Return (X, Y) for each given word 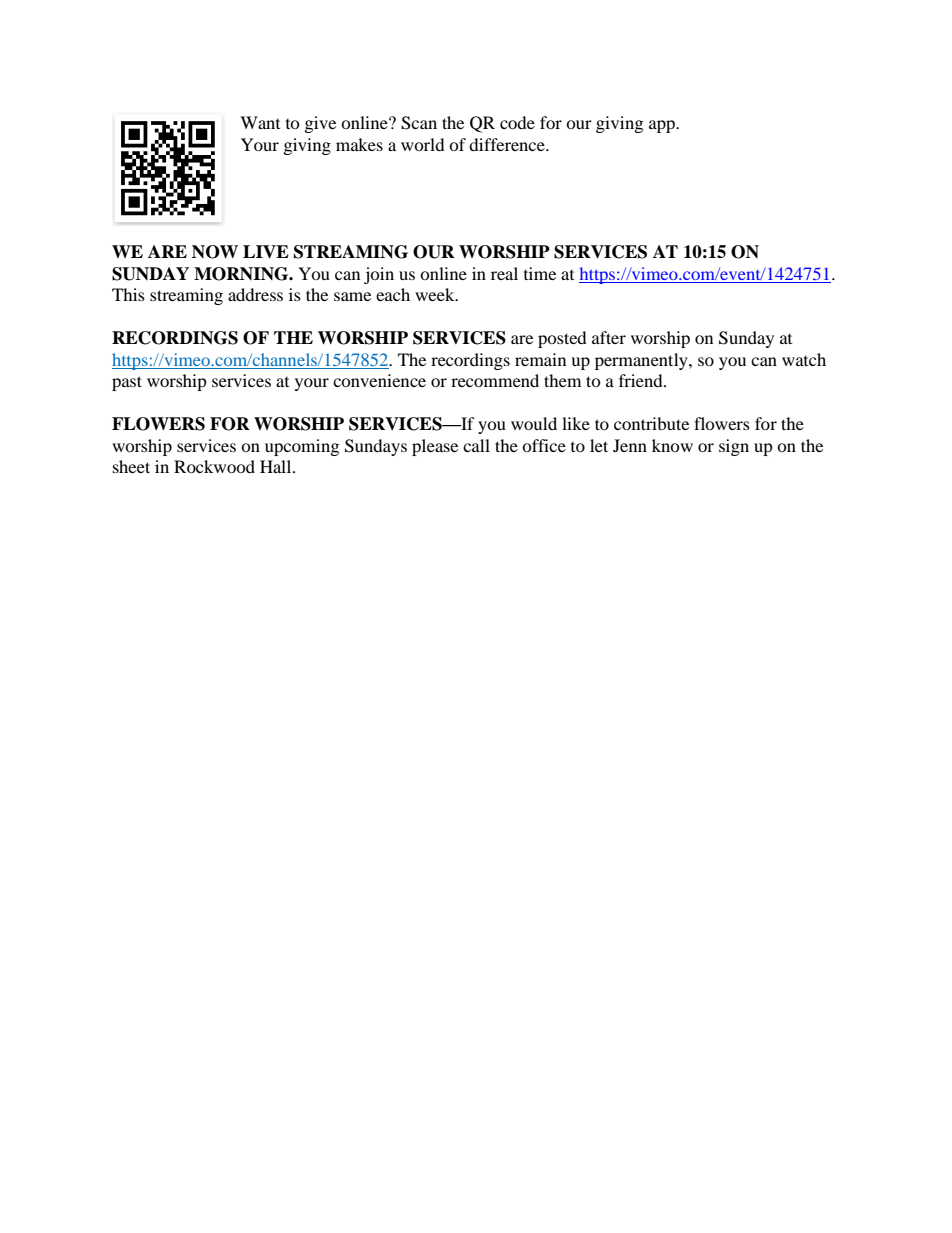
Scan (419, 123)
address (255, 294)
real (504, 273)
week (436, 294)
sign (734, 447)
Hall (277, 466)
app (663, 126)
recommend (495, 380)
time (540, 273)
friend (642, 380)
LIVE (266, 252)
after (609, 337)
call (476, 445)
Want (260, 122)
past (127, 383)
